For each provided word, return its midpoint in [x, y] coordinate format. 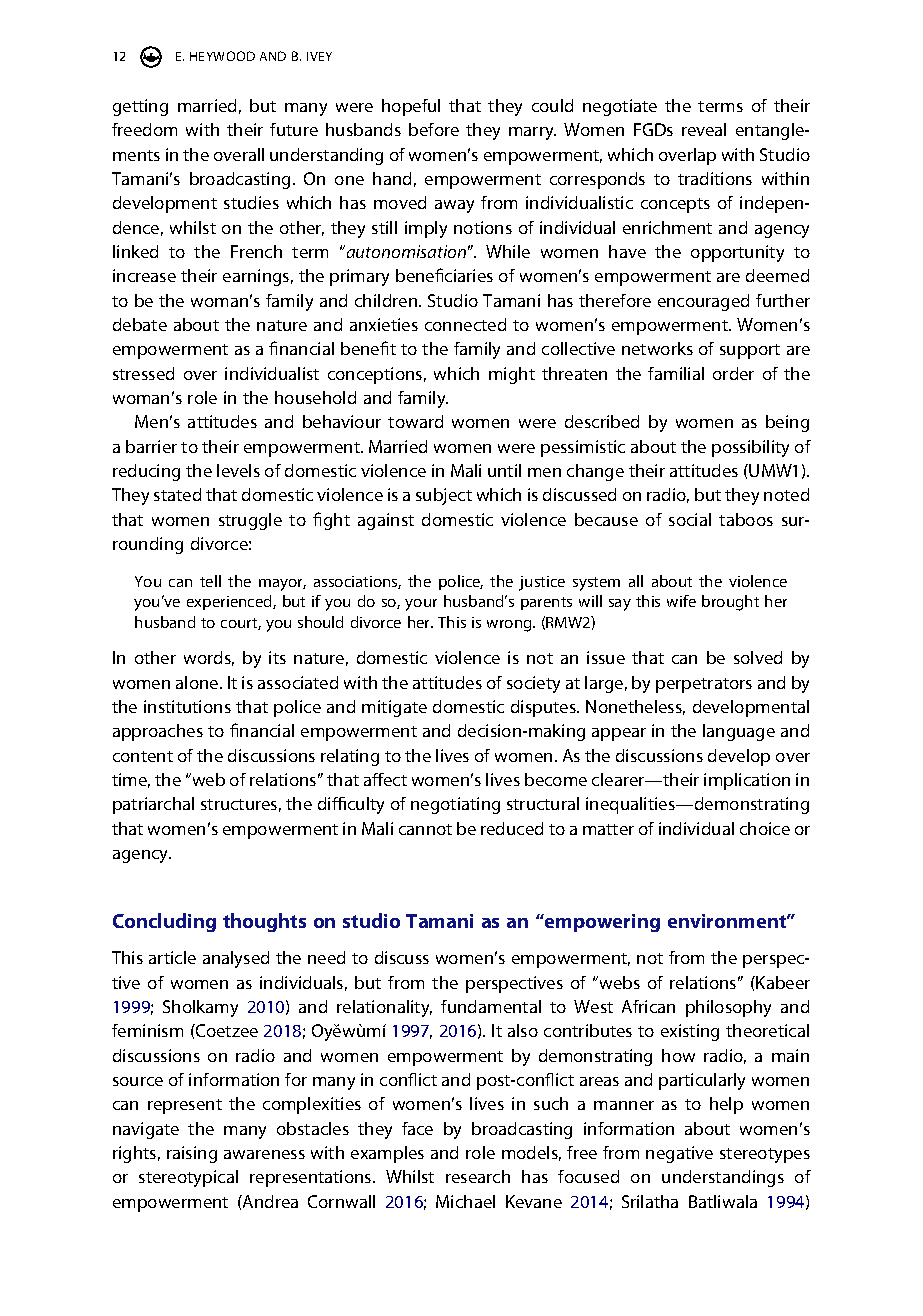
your [421, 605]
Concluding [164, 922]
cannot [425, 829]
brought [730, 603]
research [478, 1176]
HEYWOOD [222, 56]
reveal [704, 129]
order [733, 373]
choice [765, 828]
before [434, 129]
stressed [143, 373]
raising [192, 1154]
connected [465, 324]
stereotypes [765, 1155]
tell [210, 581]
